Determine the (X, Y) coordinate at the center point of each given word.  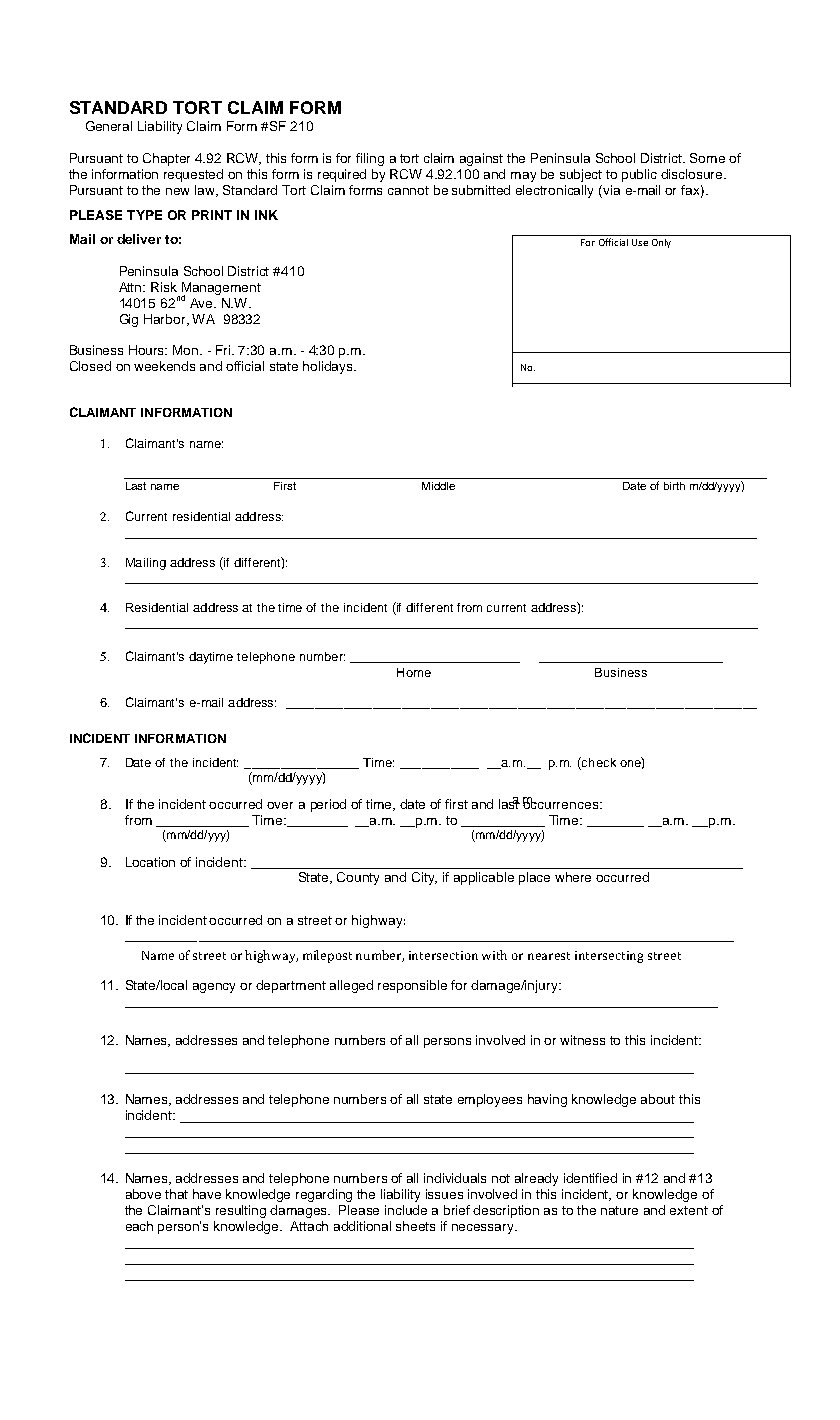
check (598, 762)
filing (370, 159)
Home (414, 672)
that (176, 1194)
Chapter (166, 159)
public (639, 175)
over (280, 805)
